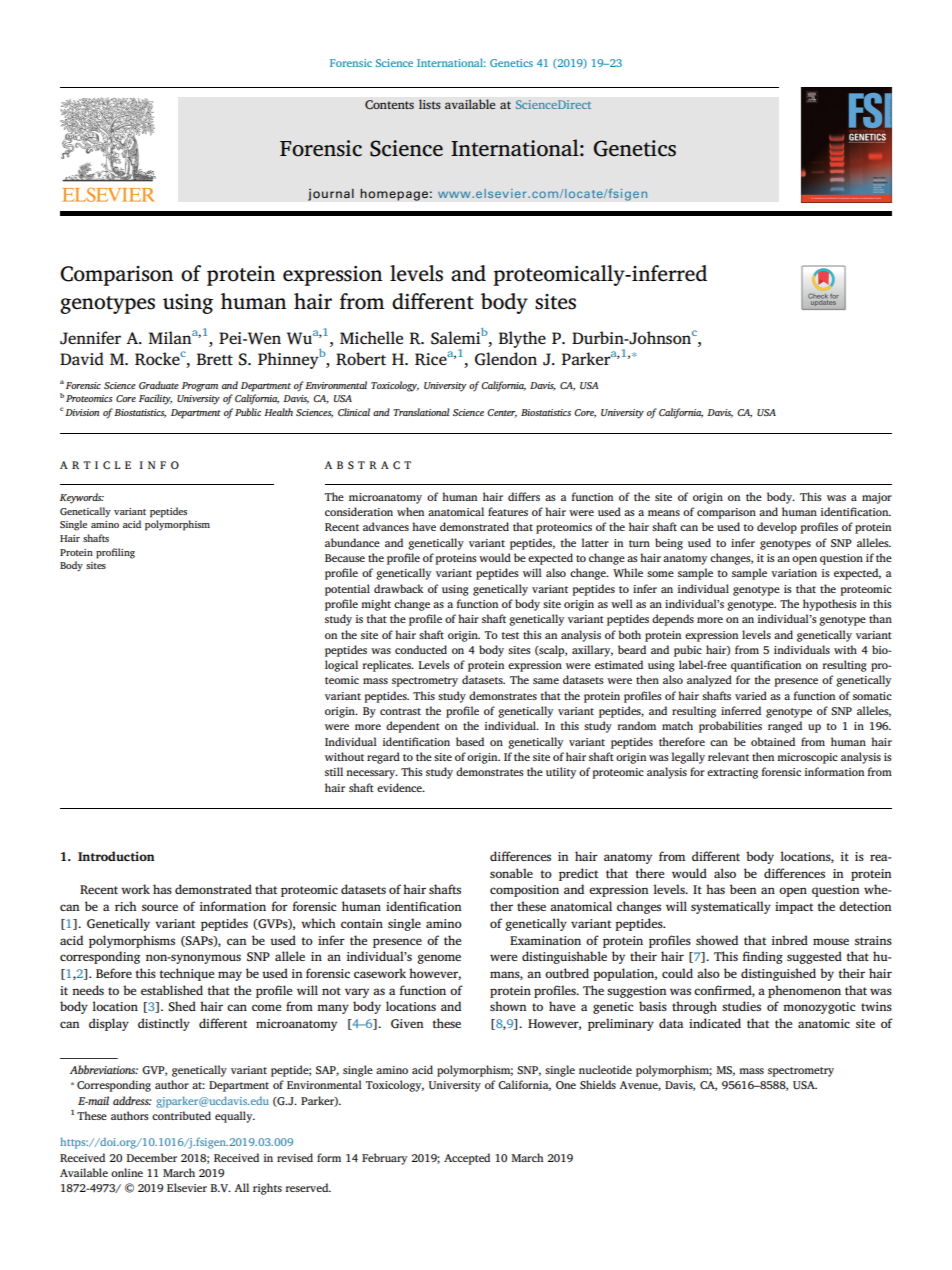 Image resolution: width=952 pixels, height=1270 pixels. I want to click on hypothesis, so click(830, 605).
